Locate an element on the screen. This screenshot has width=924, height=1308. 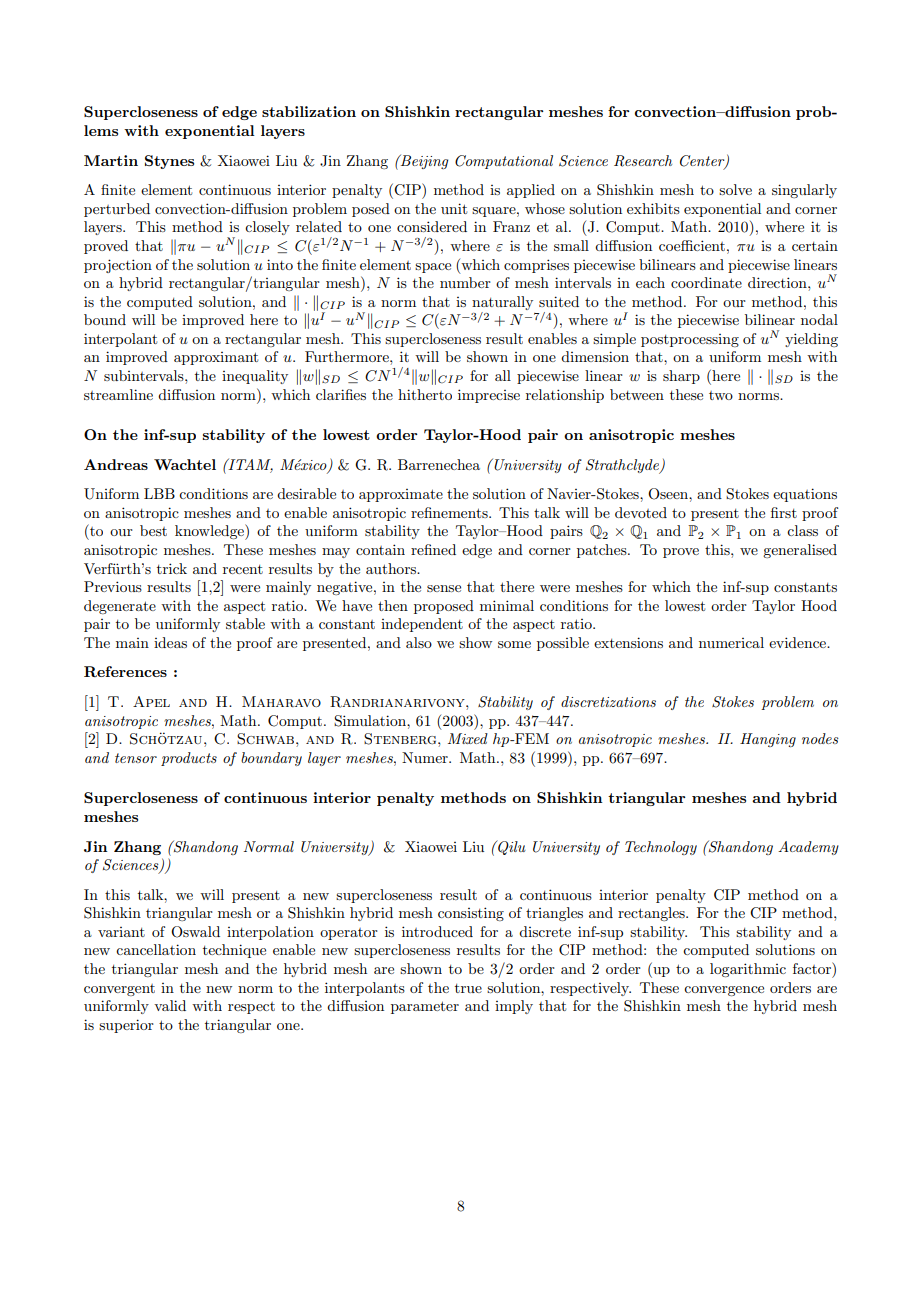
Martin is located at coordinates (111, 160).
